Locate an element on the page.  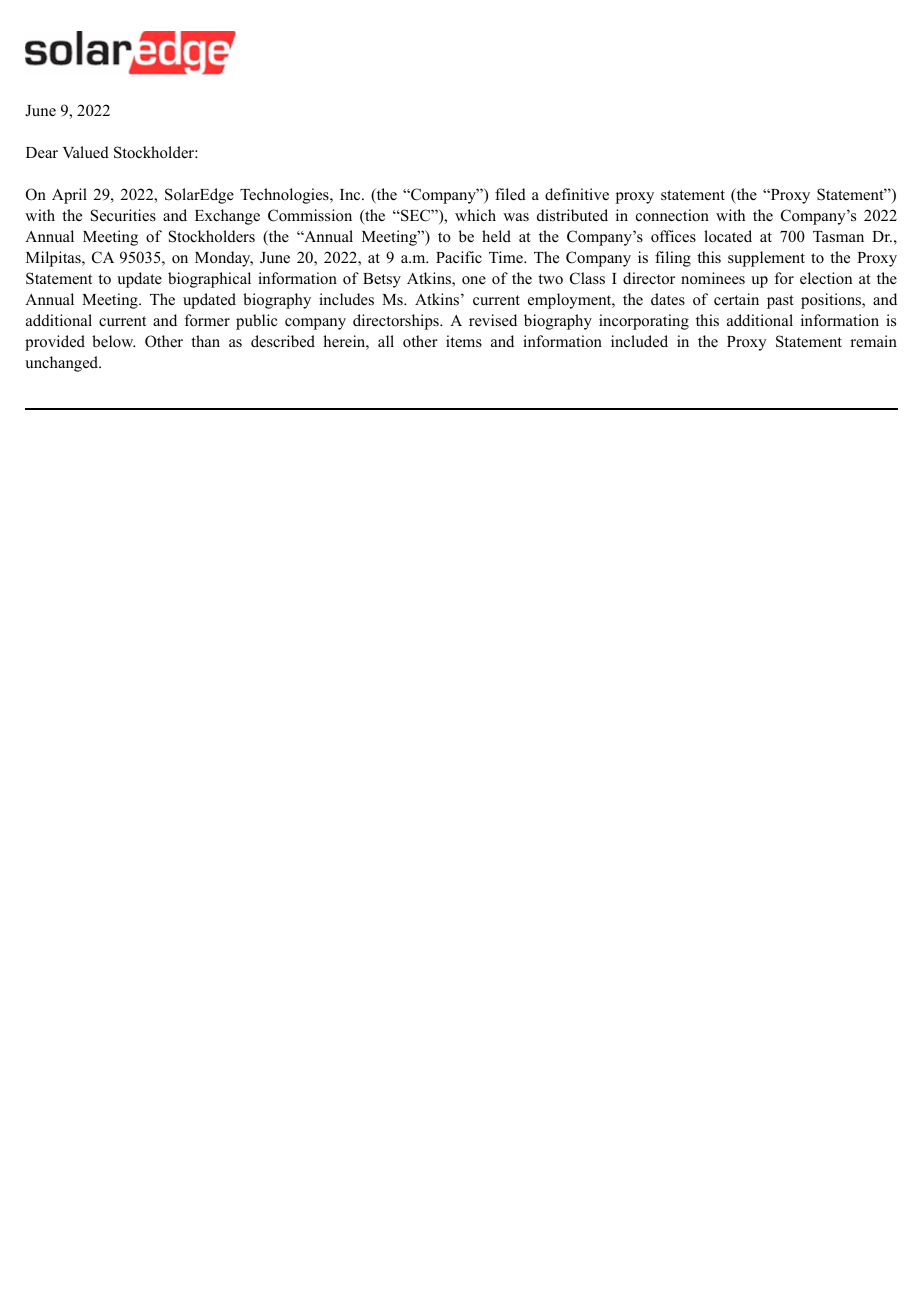
filed is located at coordinates (510, 194).
